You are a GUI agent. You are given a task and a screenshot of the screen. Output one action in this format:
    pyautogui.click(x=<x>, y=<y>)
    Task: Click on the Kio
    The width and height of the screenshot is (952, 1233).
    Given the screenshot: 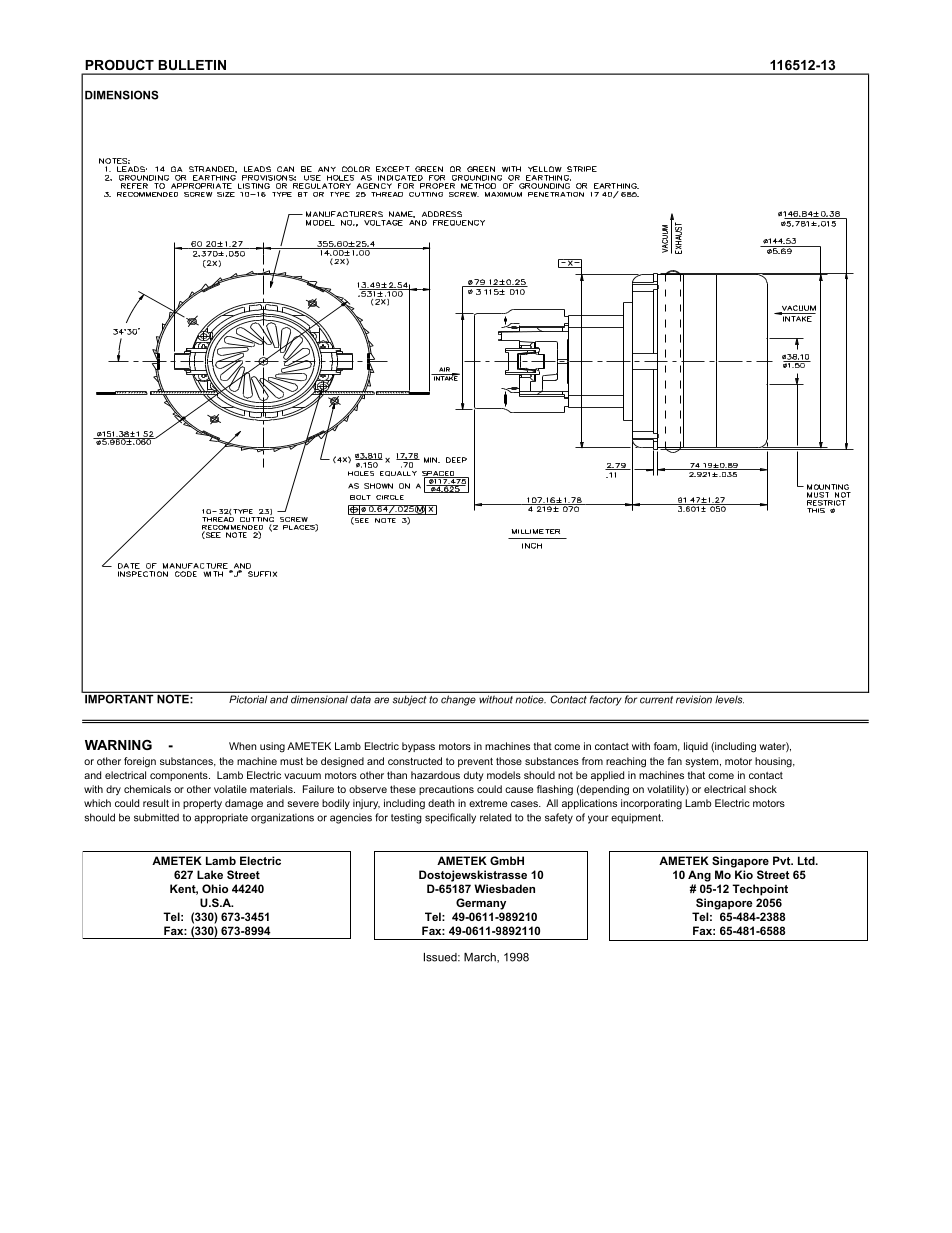 What is the action you would take?
    pyautogui.click(x=744, y=874)
